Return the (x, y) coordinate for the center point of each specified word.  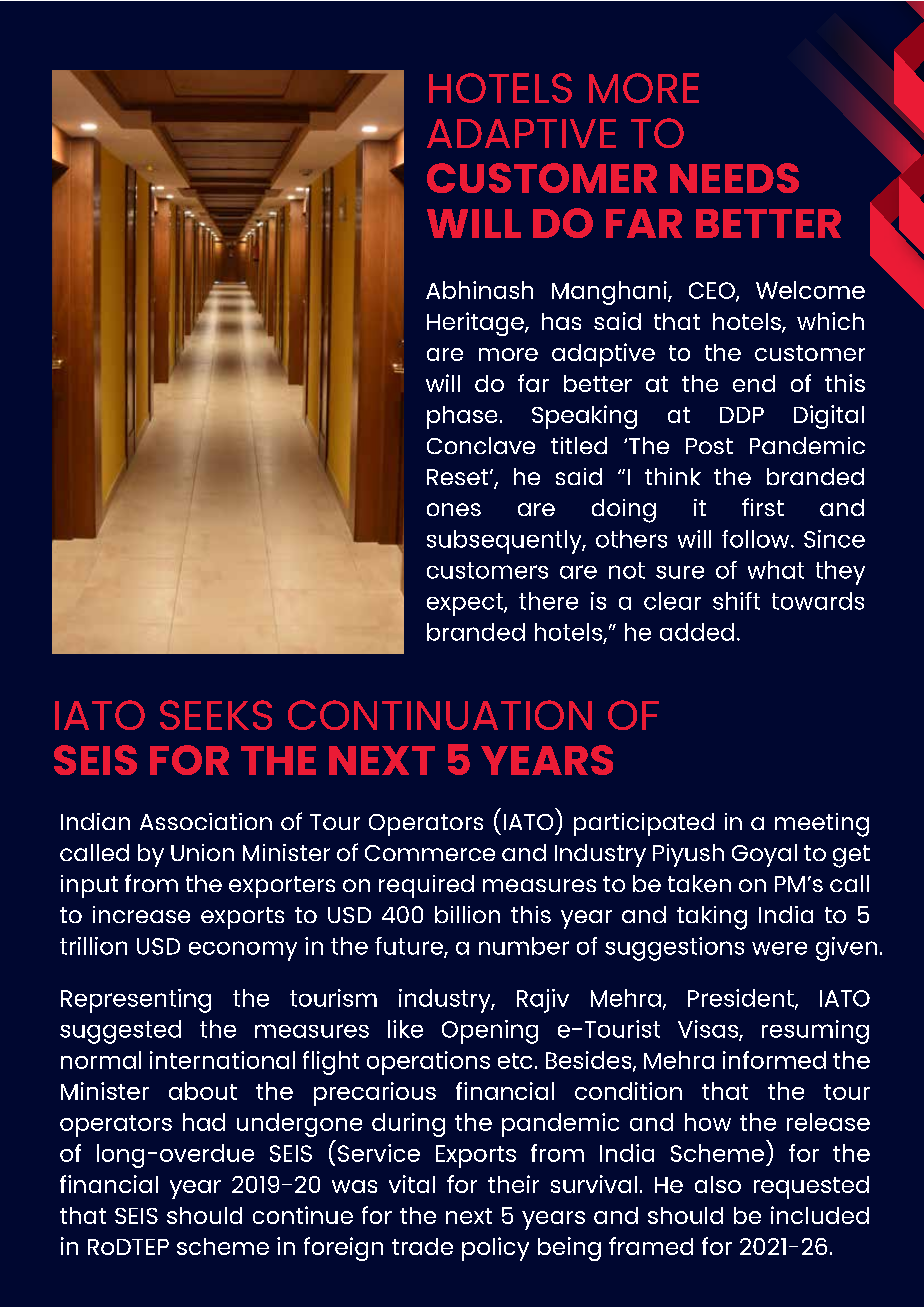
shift (736, 601)
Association (206, 821)
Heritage (476, 324)
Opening (490, 1032)
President (742, 999)
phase (462, 417)
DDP (742, 415)
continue (303, 1215)
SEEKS (216, 715)
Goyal (764, 855)
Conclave (481, 445)
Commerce (430, 853)
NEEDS (734, 178)
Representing (136, 1001)
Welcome (810, 290)
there (548, 601)
